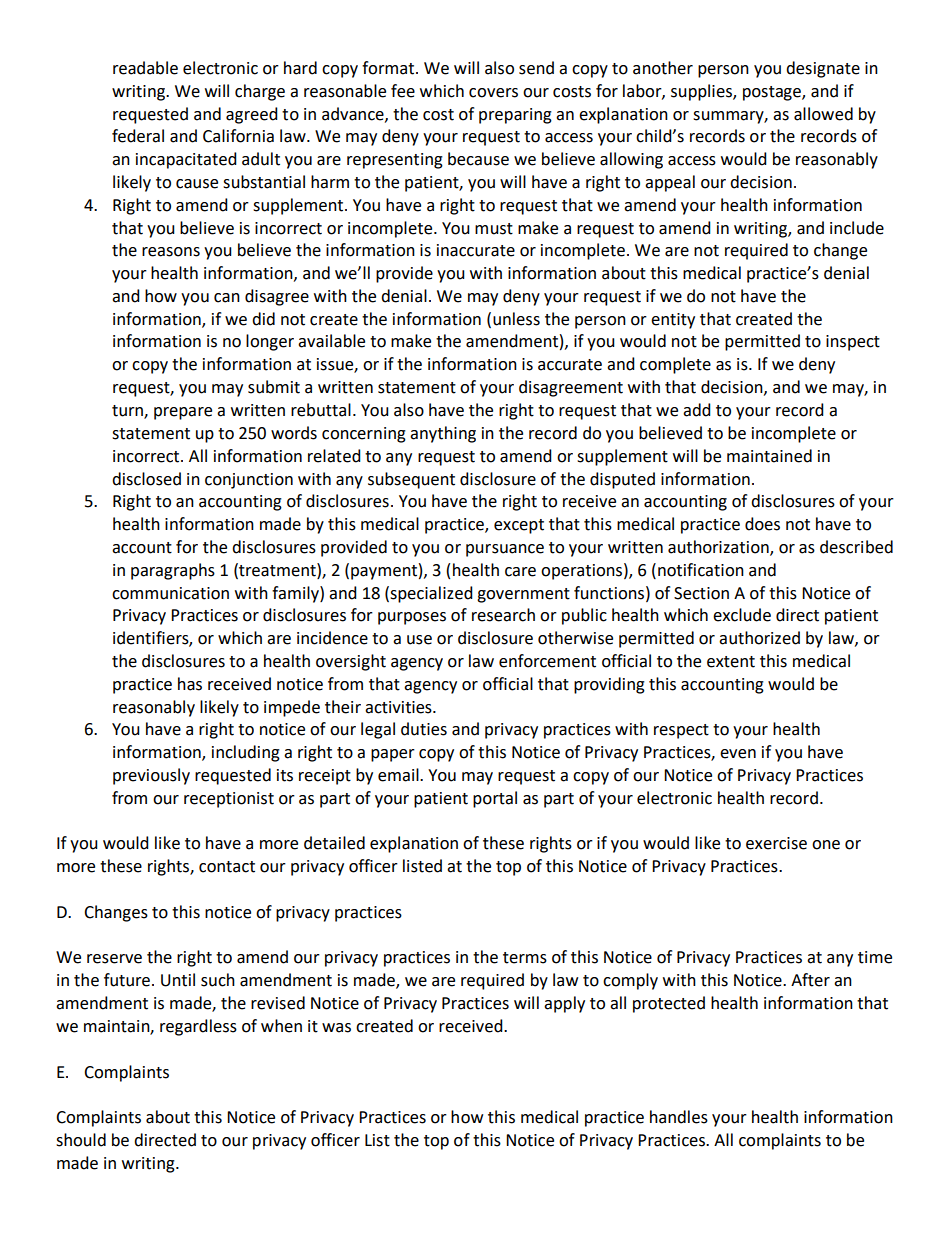 Image resolution: width=952 pixels, height=1233 pixels. What do you see at coordinates (564, 1004) in the screenshot?
I see `apply` at bounding box center [564, 1004].
